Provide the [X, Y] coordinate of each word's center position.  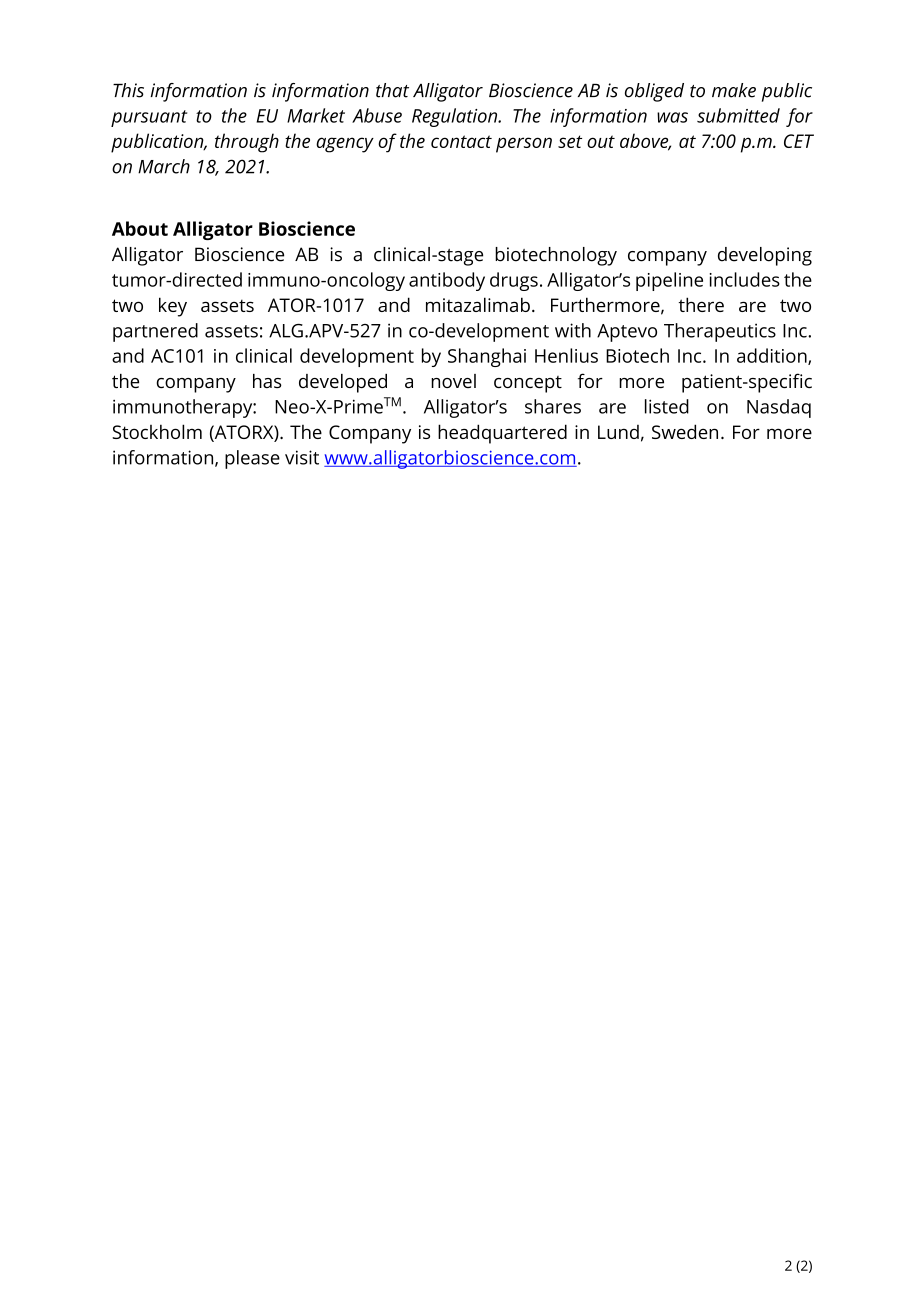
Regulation [456, 117]
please [252, 459]
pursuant [149, 118]
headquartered [502, 434]
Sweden [685, 431]
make [734, 90]
